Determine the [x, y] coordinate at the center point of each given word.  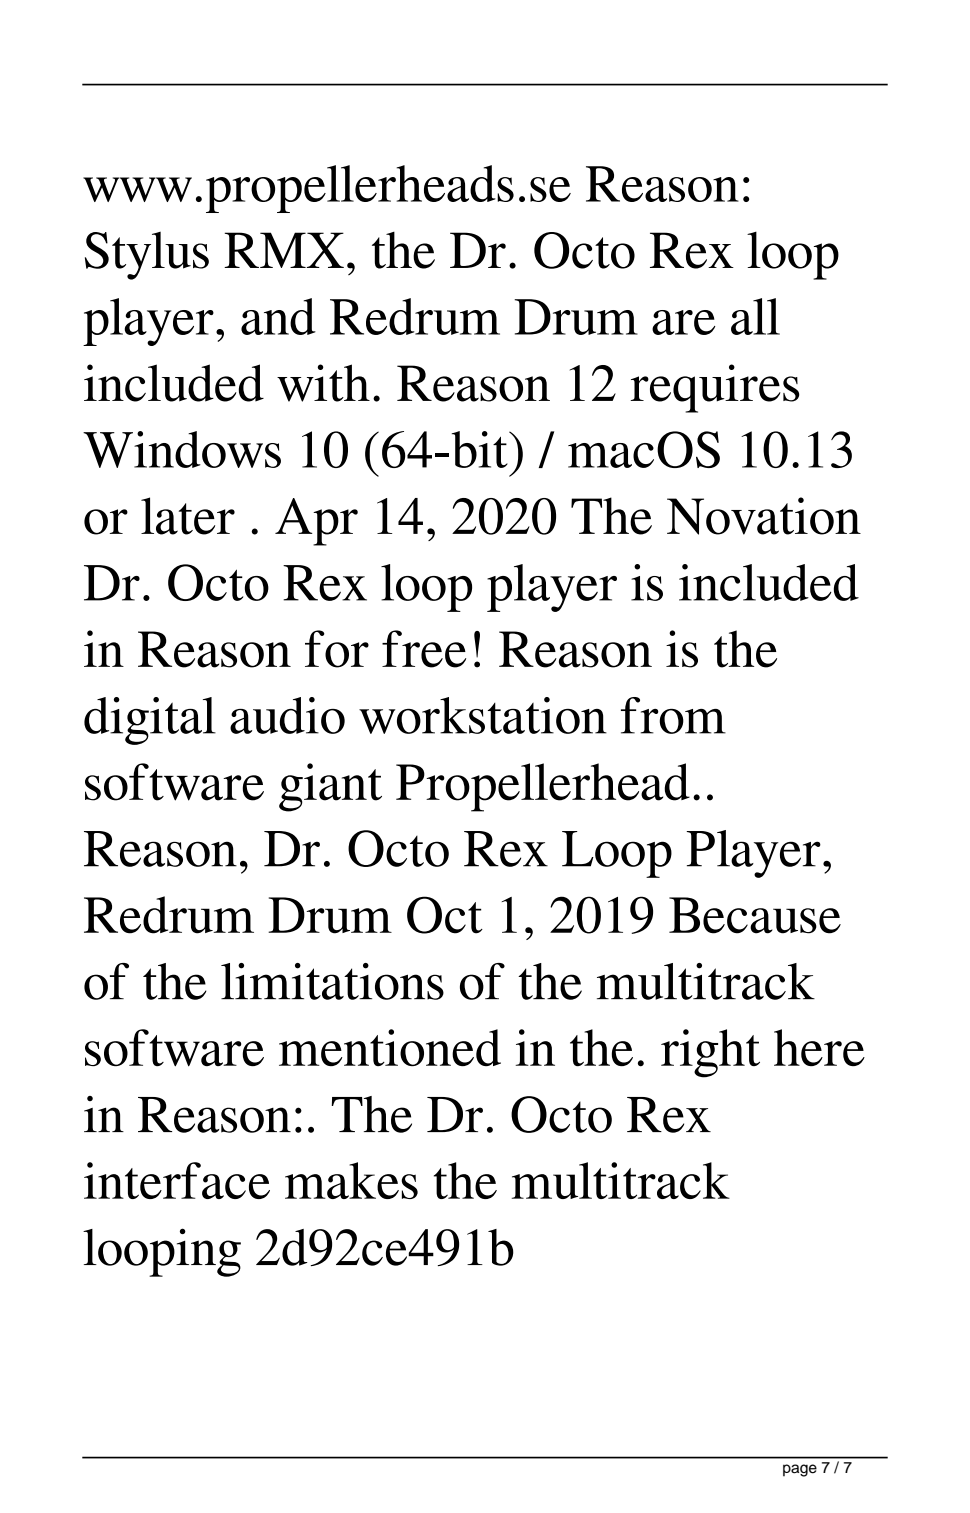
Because [755, 915]
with [323, 383]
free [424, 649]
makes [351, 1180]
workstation [483, 715]
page [800, 1470]
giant [330, 787]
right [710, 1053]
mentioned [390, 1047]
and [278, 316]
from [673, 715]
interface [177, 1180]
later [188, 516]
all [755, 316]
